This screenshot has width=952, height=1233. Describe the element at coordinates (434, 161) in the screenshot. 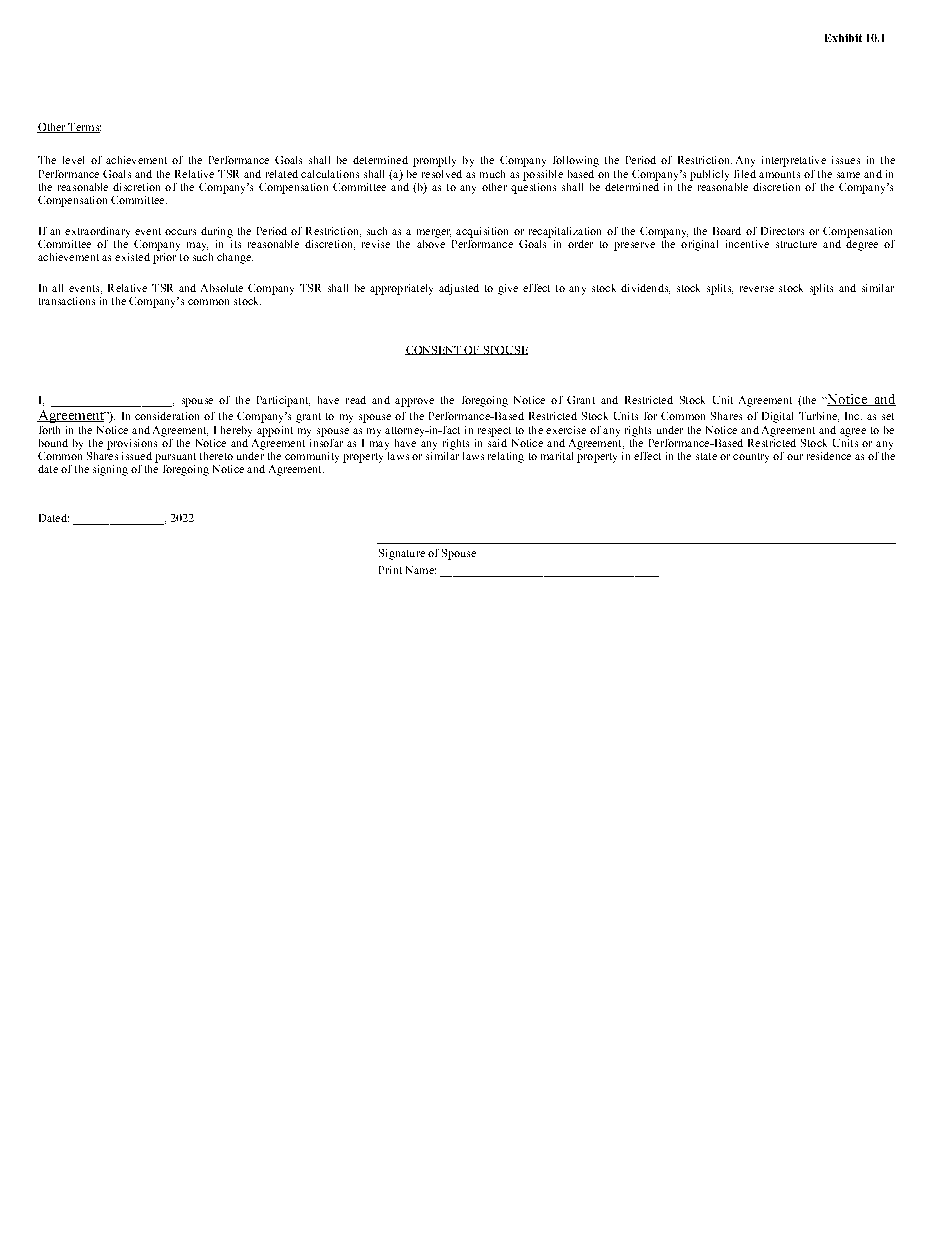

I see `promptly` at that location.
